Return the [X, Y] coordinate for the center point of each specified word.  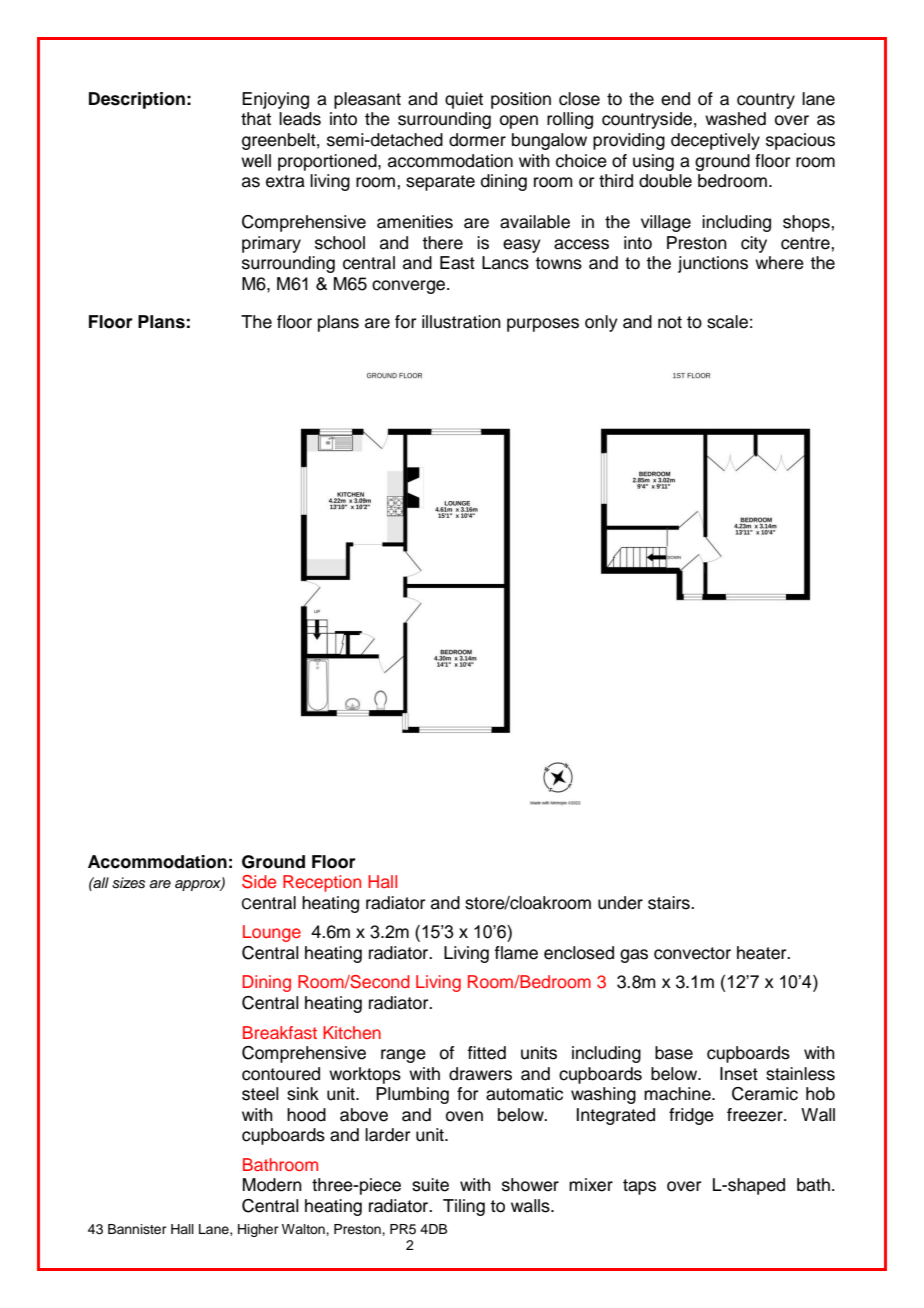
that [256, 119]
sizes [128, 883]
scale [727, 322]
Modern [272, 1185]
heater [763, 953]
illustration [461, 322]
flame [516, 953]
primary [271, 244]
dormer [477, 140]
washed [735, 119]
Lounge [272, 933]
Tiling [464, 1207]
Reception [322, 883]
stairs [670, 903]
